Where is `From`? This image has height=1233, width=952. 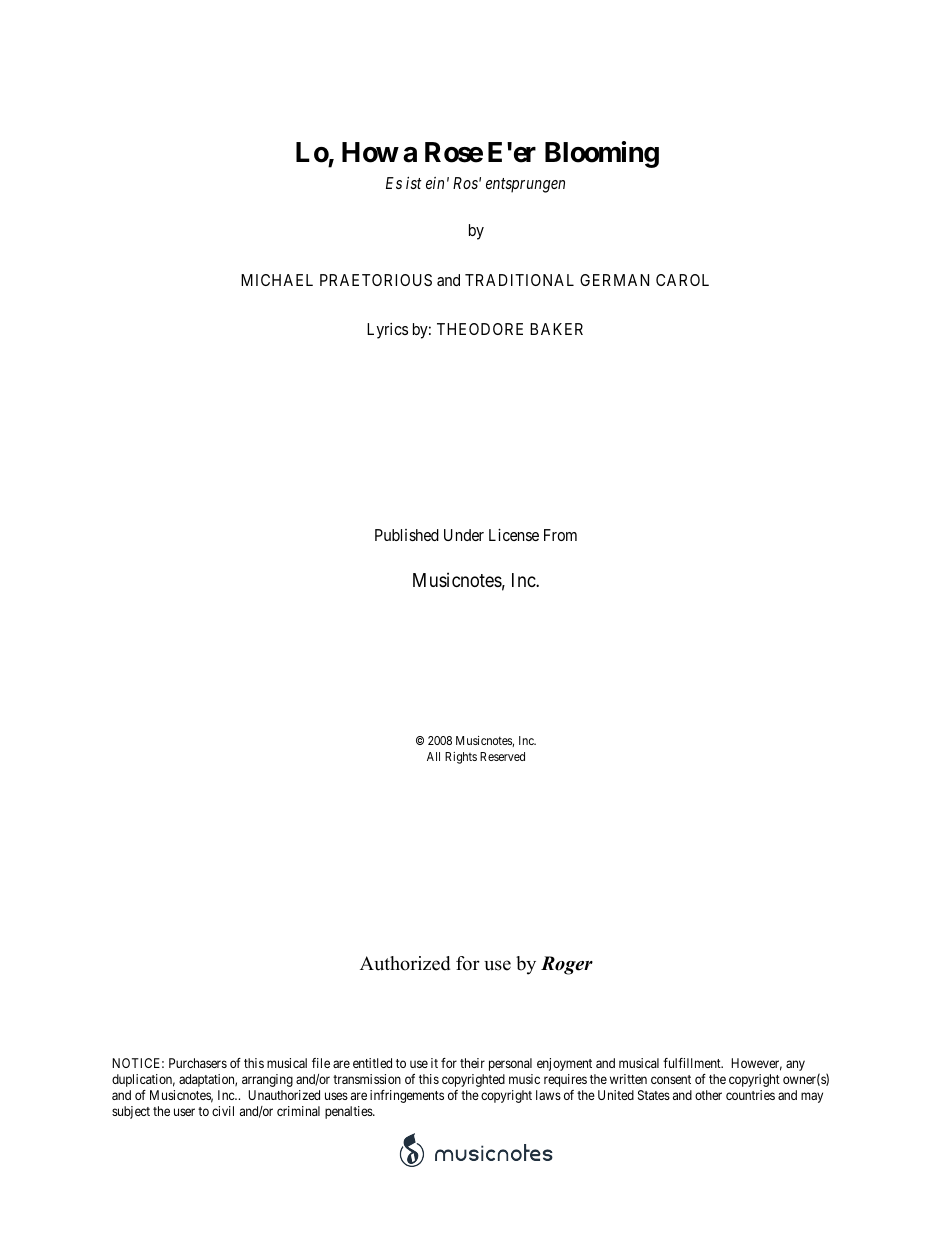 From is located at coordinates (560, 535).
